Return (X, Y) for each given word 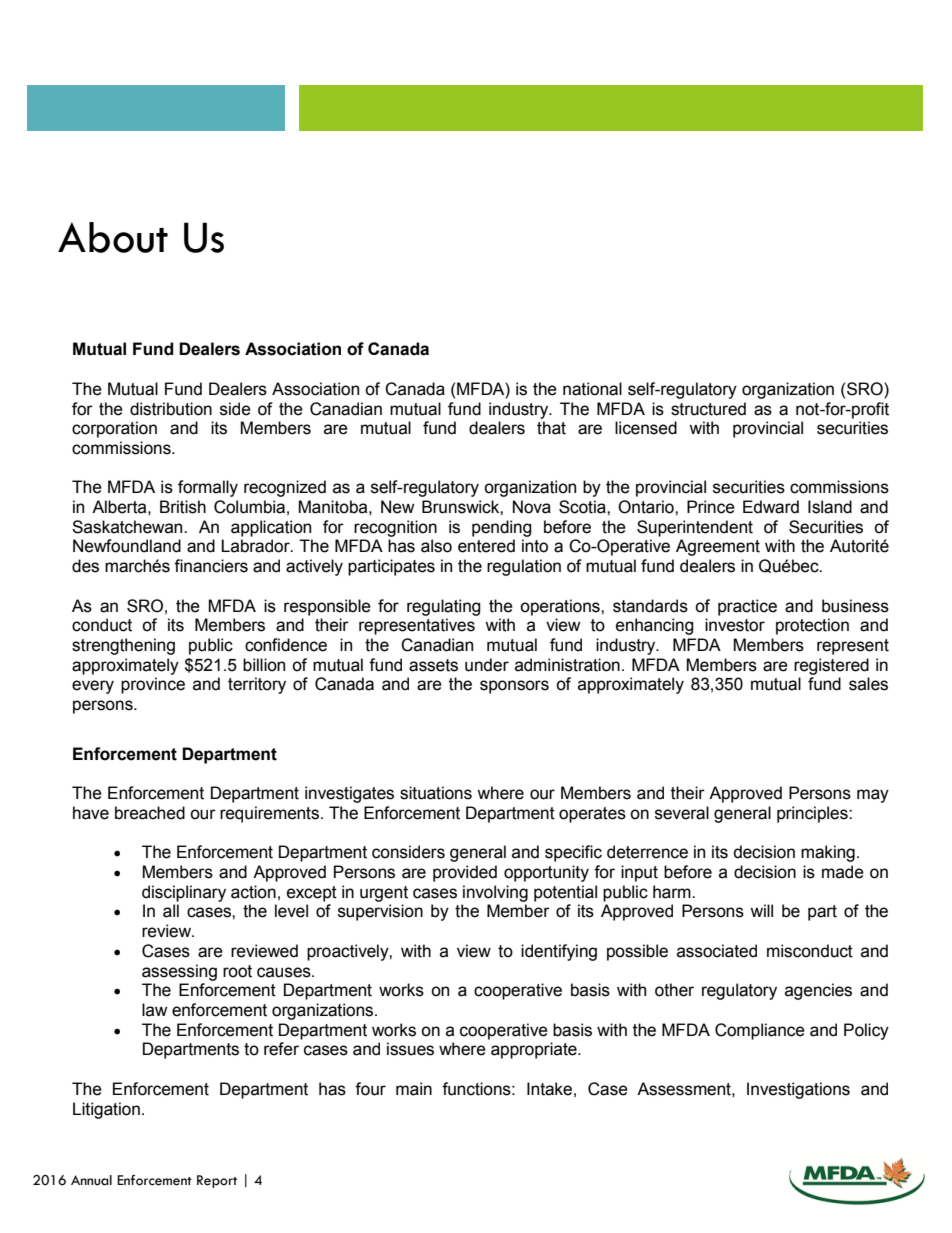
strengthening (123, 646)
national (592, 389)
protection (812, 626)
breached (150, 813)
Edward (771, 507)
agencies (818, 991)
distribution (171, 409)
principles (813, 814)
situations (436, 793)
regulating (444, 607)
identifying (559, 952)
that (551, 428)
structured (708, 409)
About (113, 237)
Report (217, 1181)
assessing (179, 972)
